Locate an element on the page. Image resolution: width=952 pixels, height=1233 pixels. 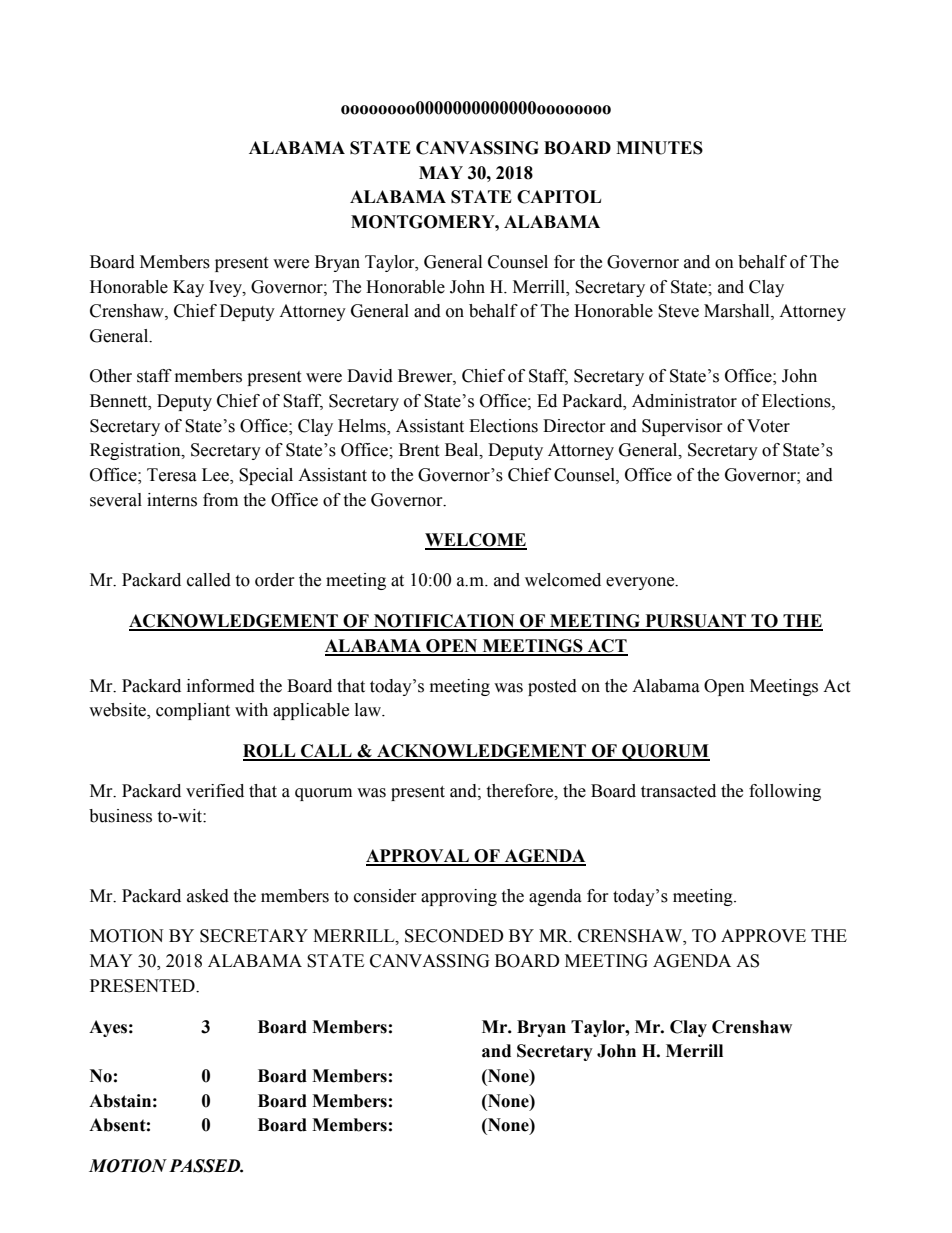
transacted is located at coordinates (678, 791).
